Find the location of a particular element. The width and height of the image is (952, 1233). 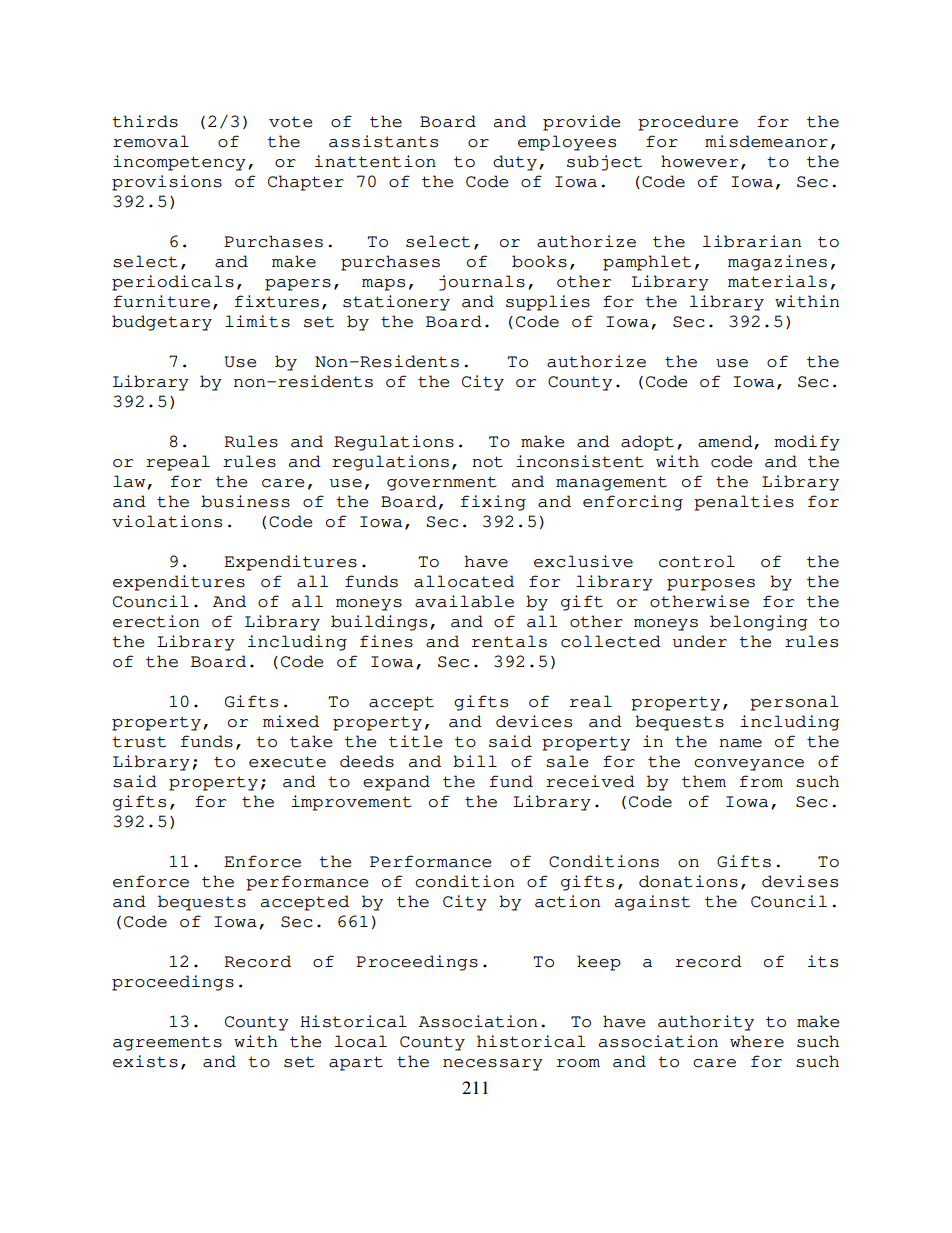

however is located at coordinates (699, 161).
